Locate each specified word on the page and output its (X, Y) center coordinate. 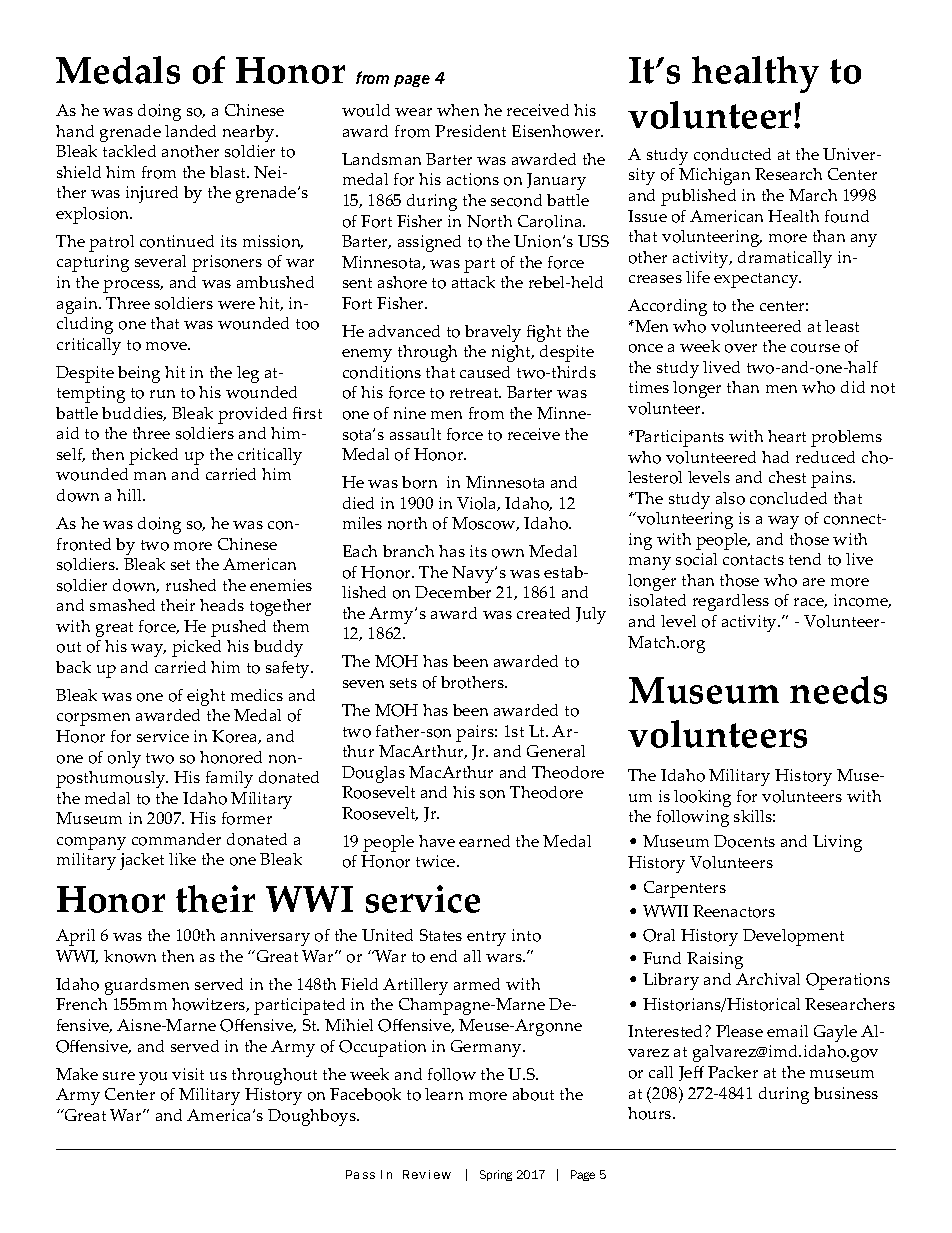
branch (408, 551)
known (130, 956)
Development (793, 937)
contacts (753, 560)
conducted (732, 154)
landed (190, 131)
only (124, 759)
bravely (493, 333)
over (741, 348)
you (153, 1078)
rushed (191, 585)
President (470, 131)
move (168, 346)
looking (702, 798)
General (556, 751)
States (441, 935)
